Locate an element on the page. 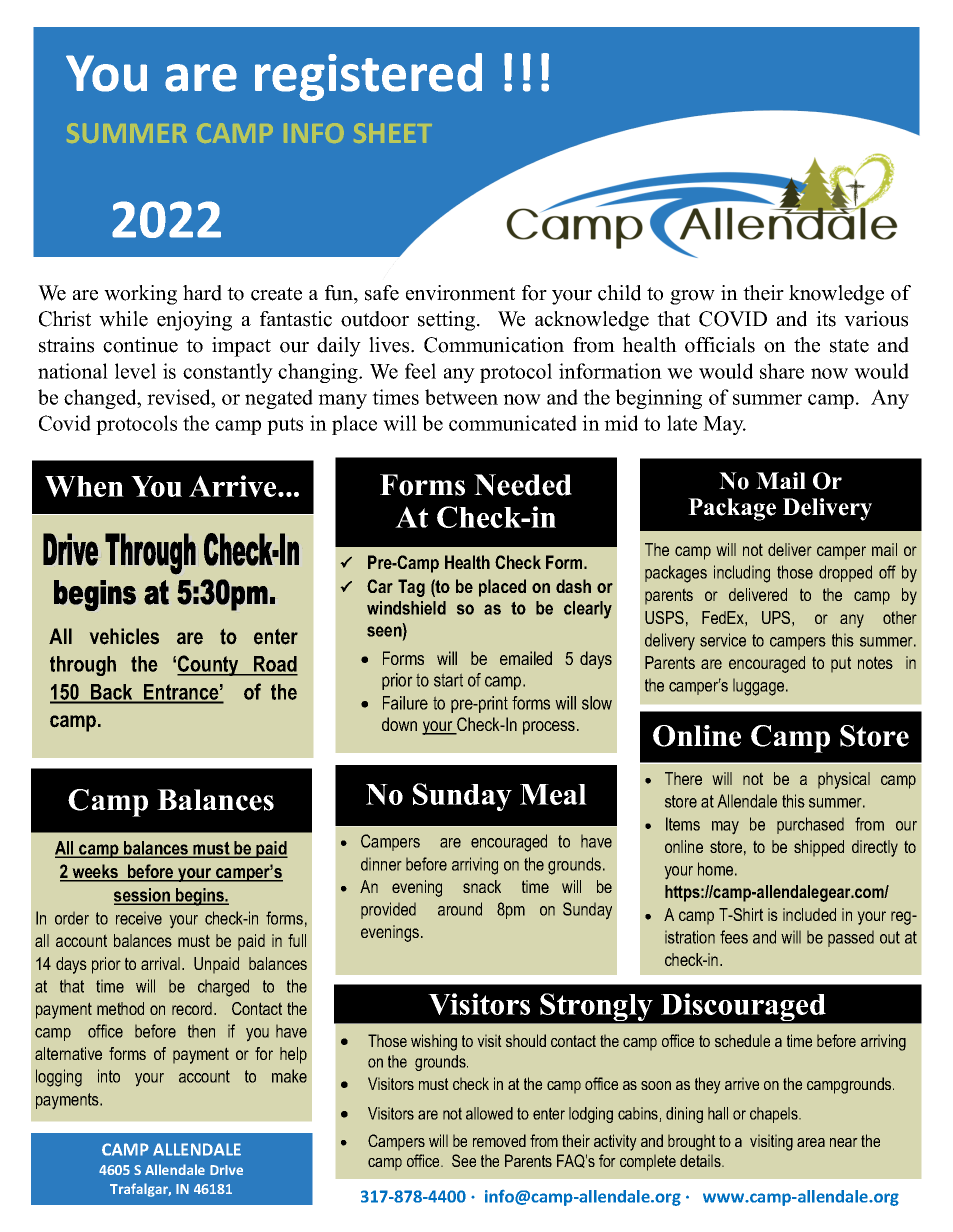 This document has width=953, height=1232. grow is located at coordinates (692, 297).
